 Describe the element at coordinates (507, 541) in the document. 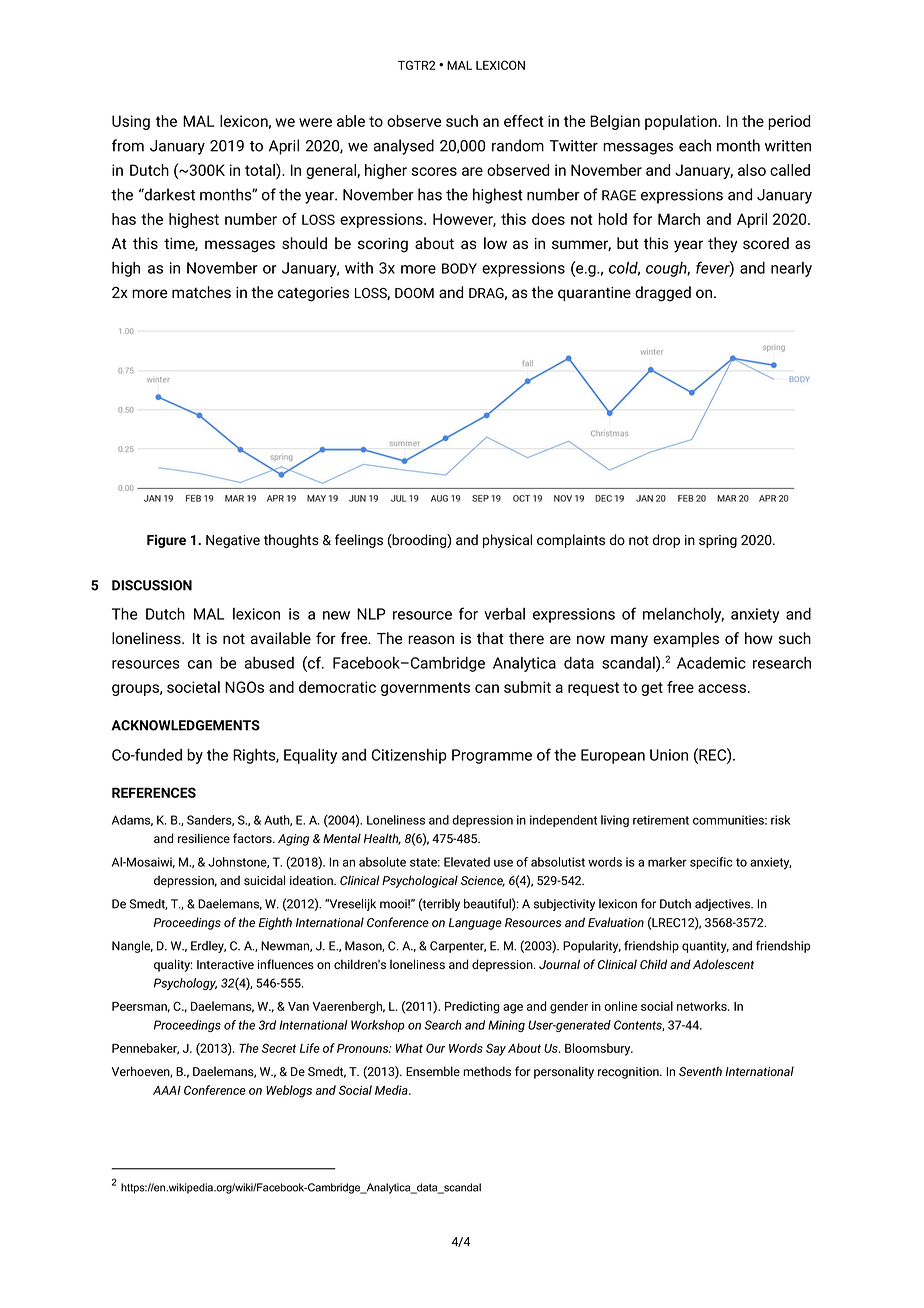

I see `physical` at that location.
